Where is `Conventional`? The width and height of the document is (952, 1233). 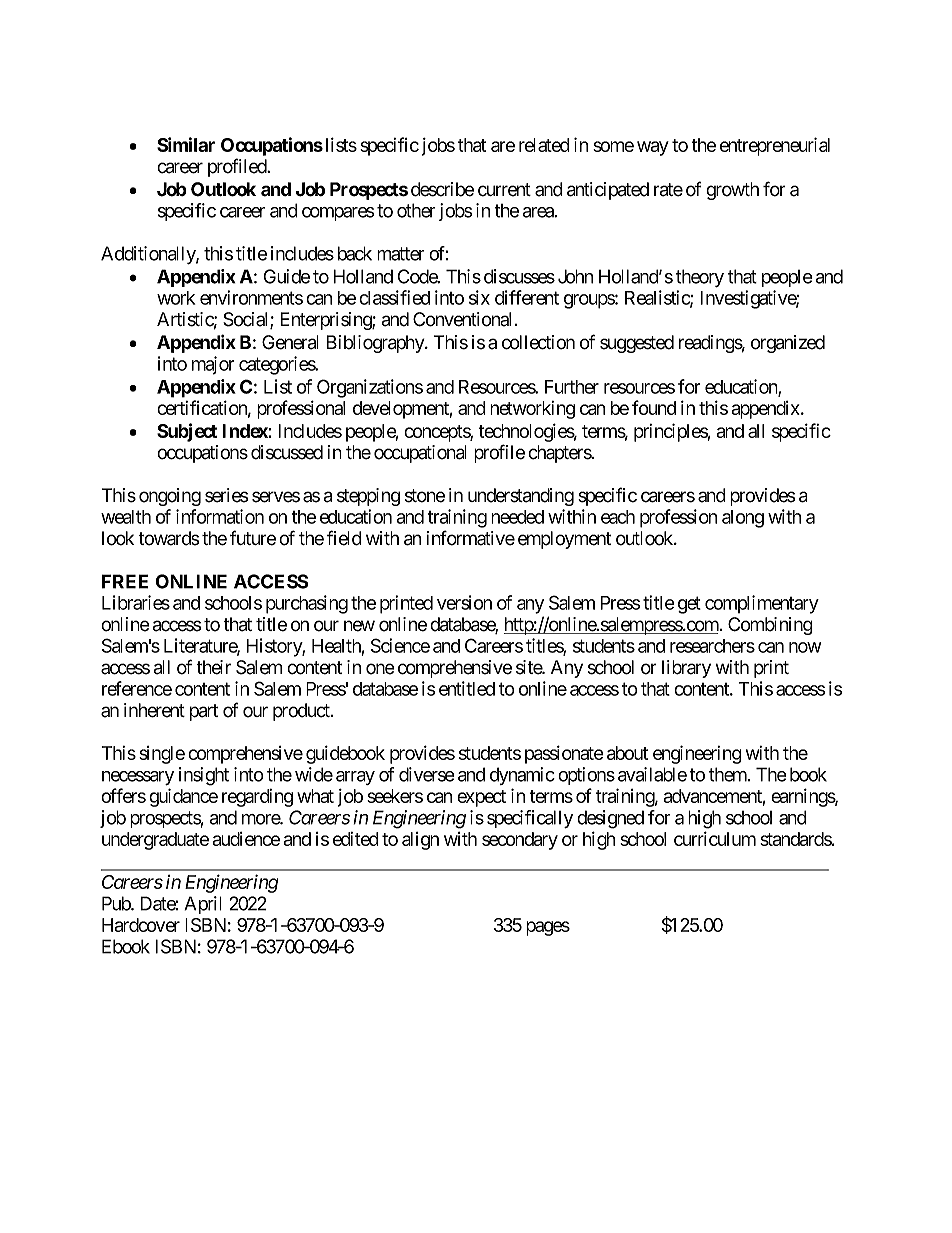
Conventional is located at coordinates (462, 319).
